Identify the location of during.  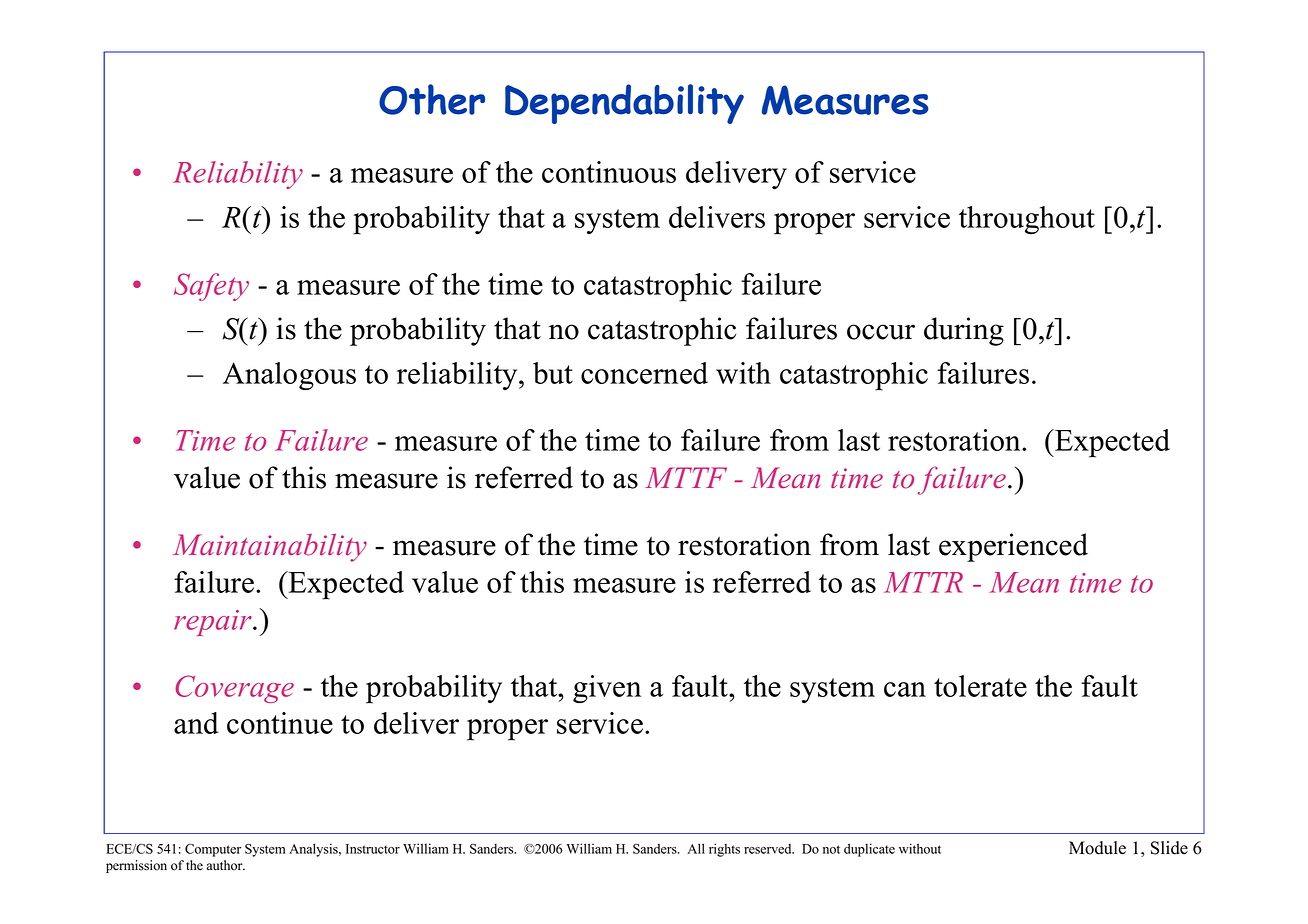
(964, 331).
